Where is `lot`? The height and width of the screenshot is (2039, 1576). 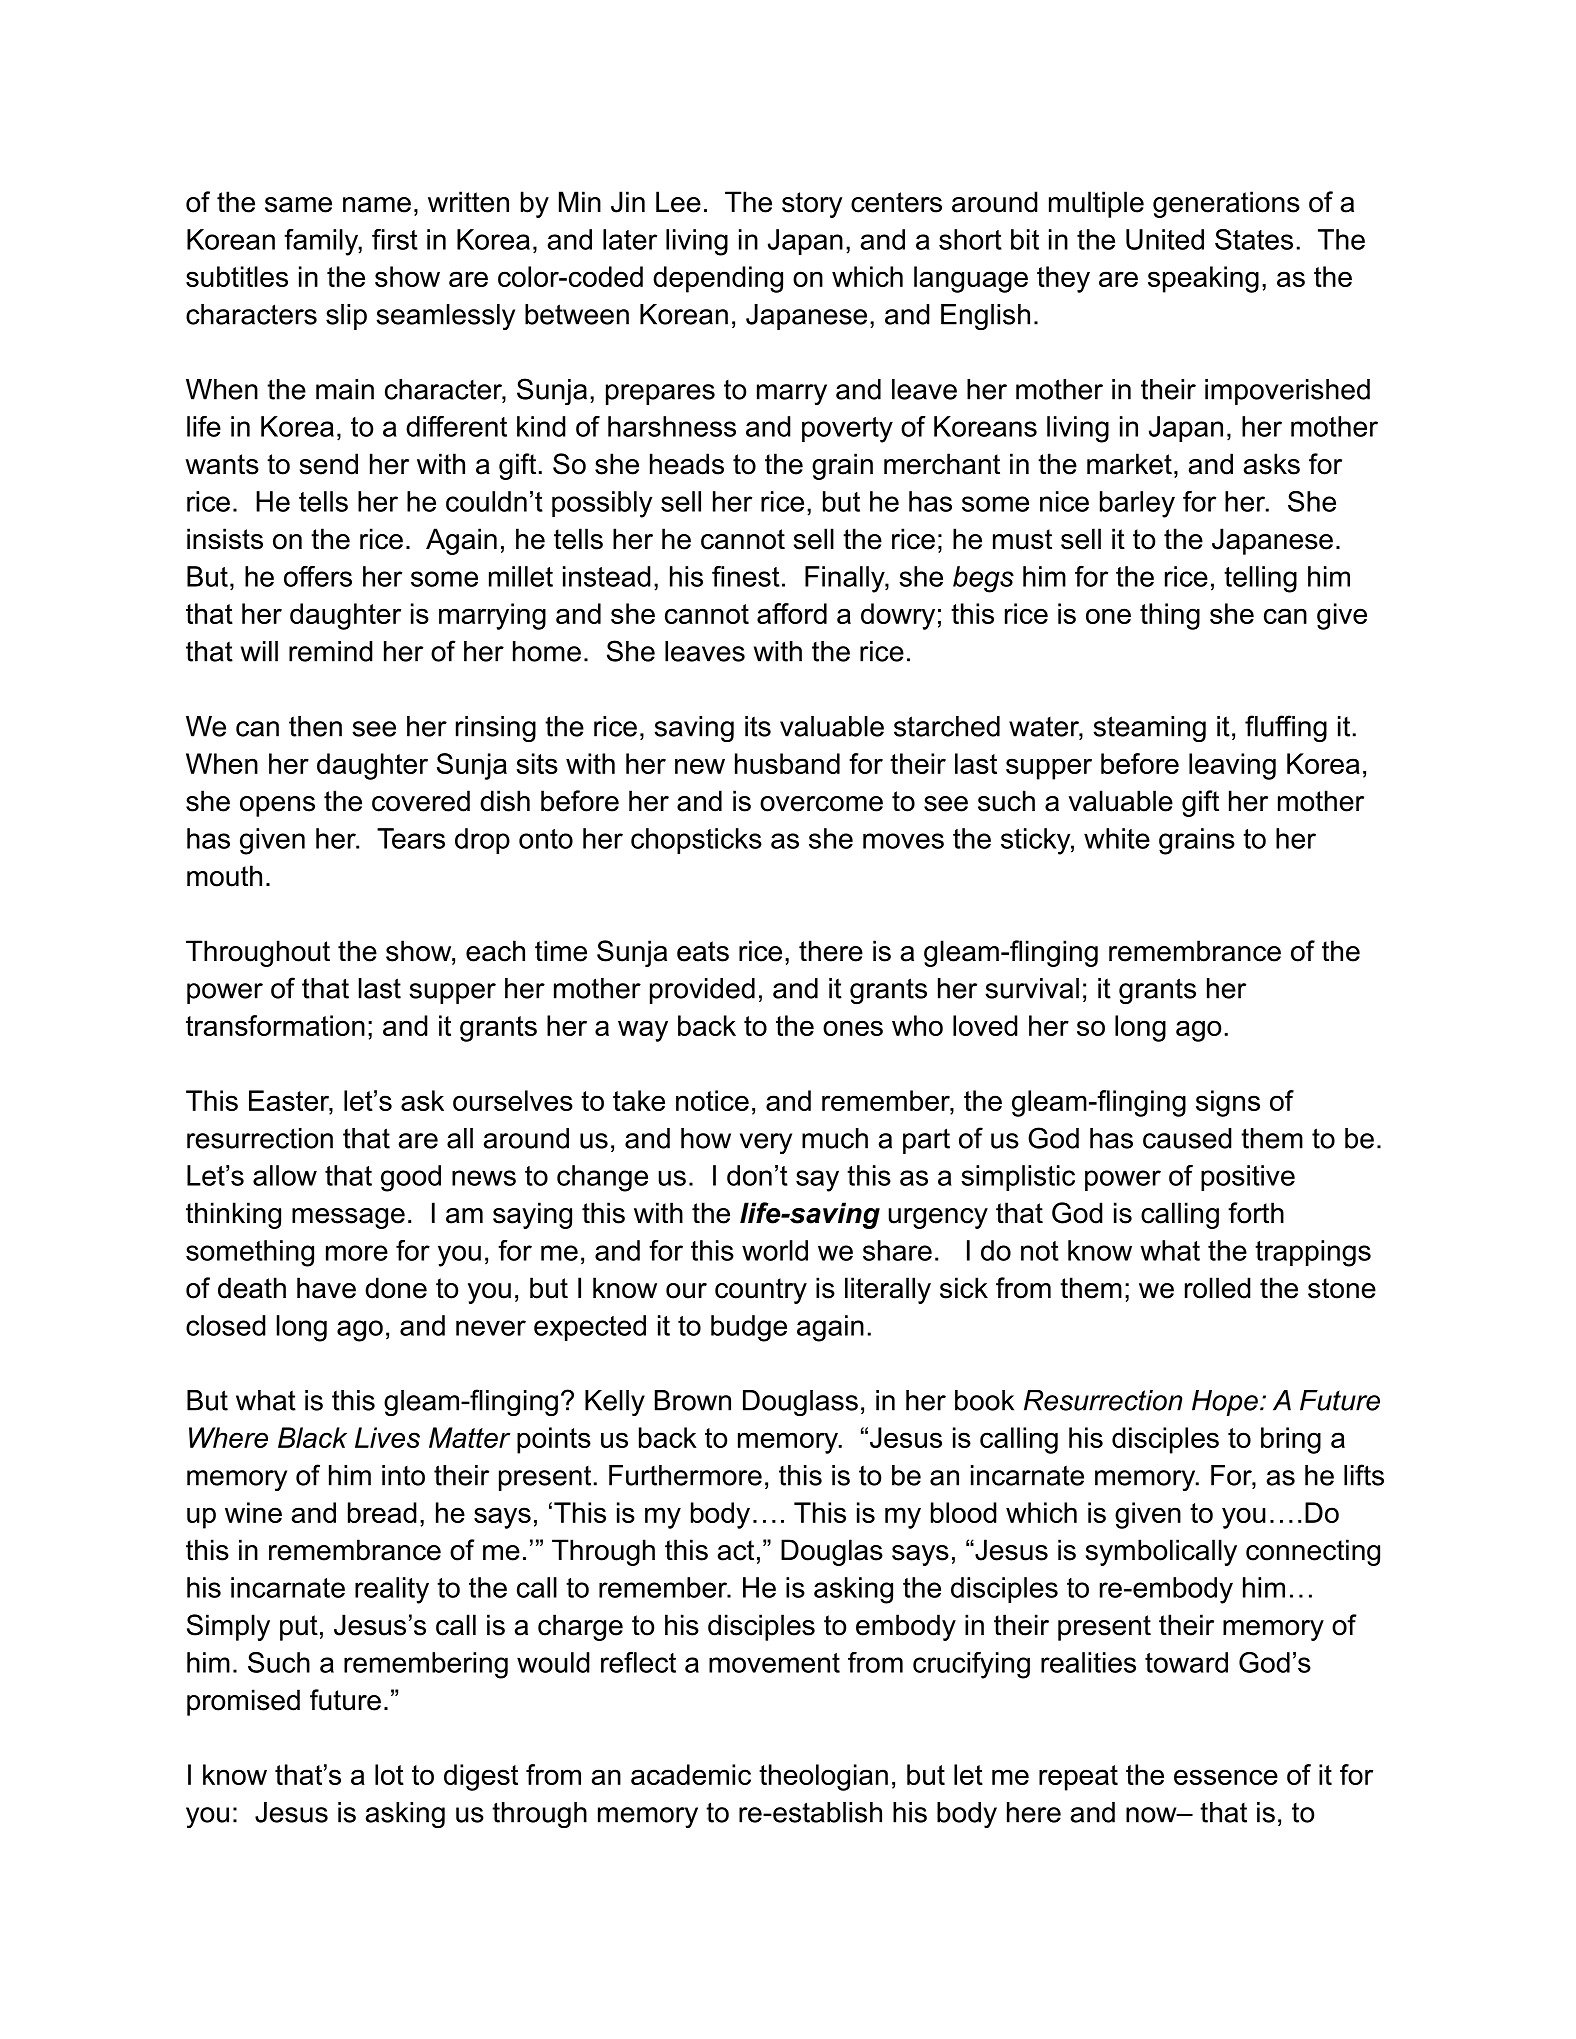 lot is located at coordinates (389, 1774).
